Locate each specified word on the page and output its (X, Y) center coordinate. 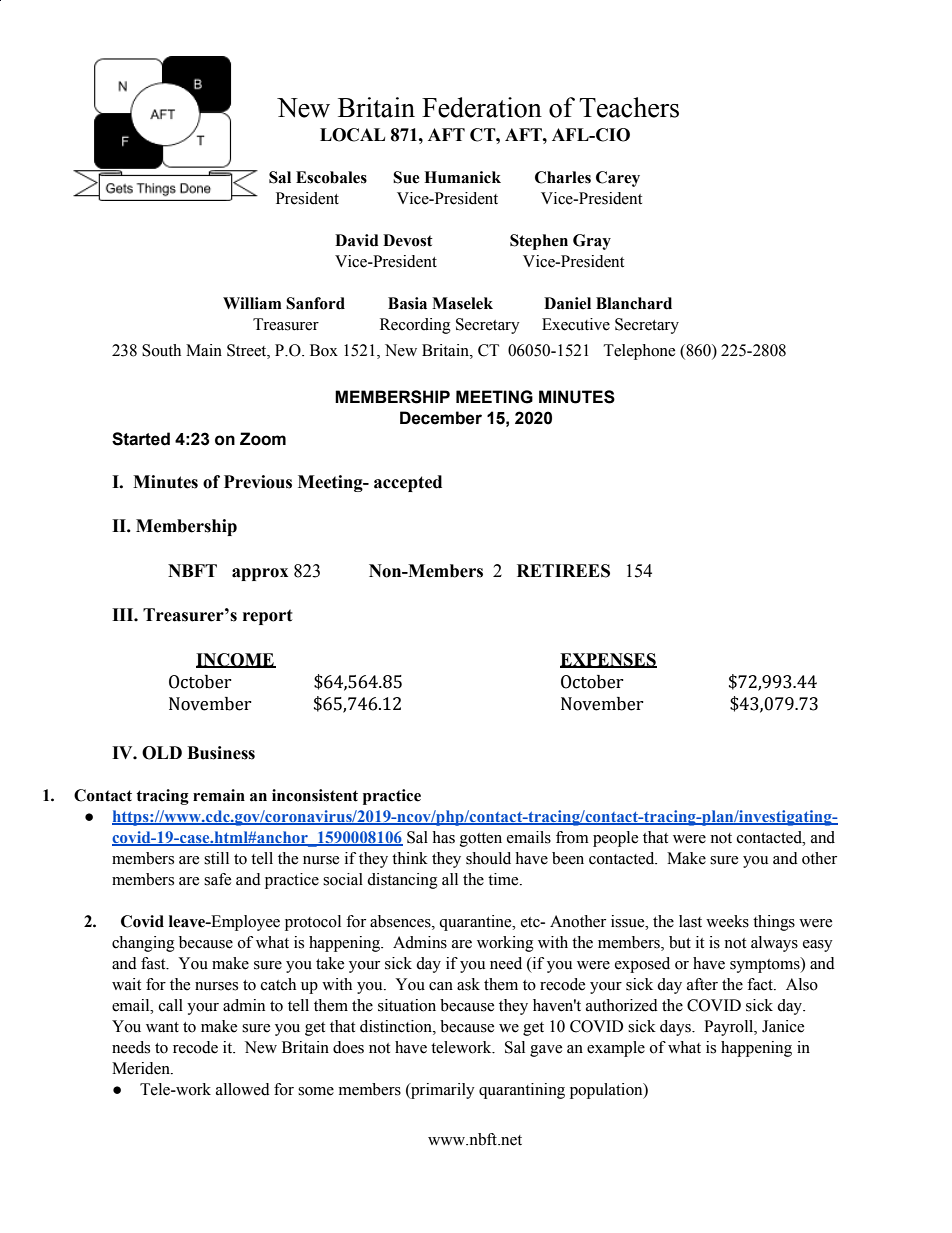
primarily (442, 1091)
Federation (482, 107)
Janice (783, 1026)
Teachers (629, 107)
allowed (243, 1089)
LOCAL (352, 135)
